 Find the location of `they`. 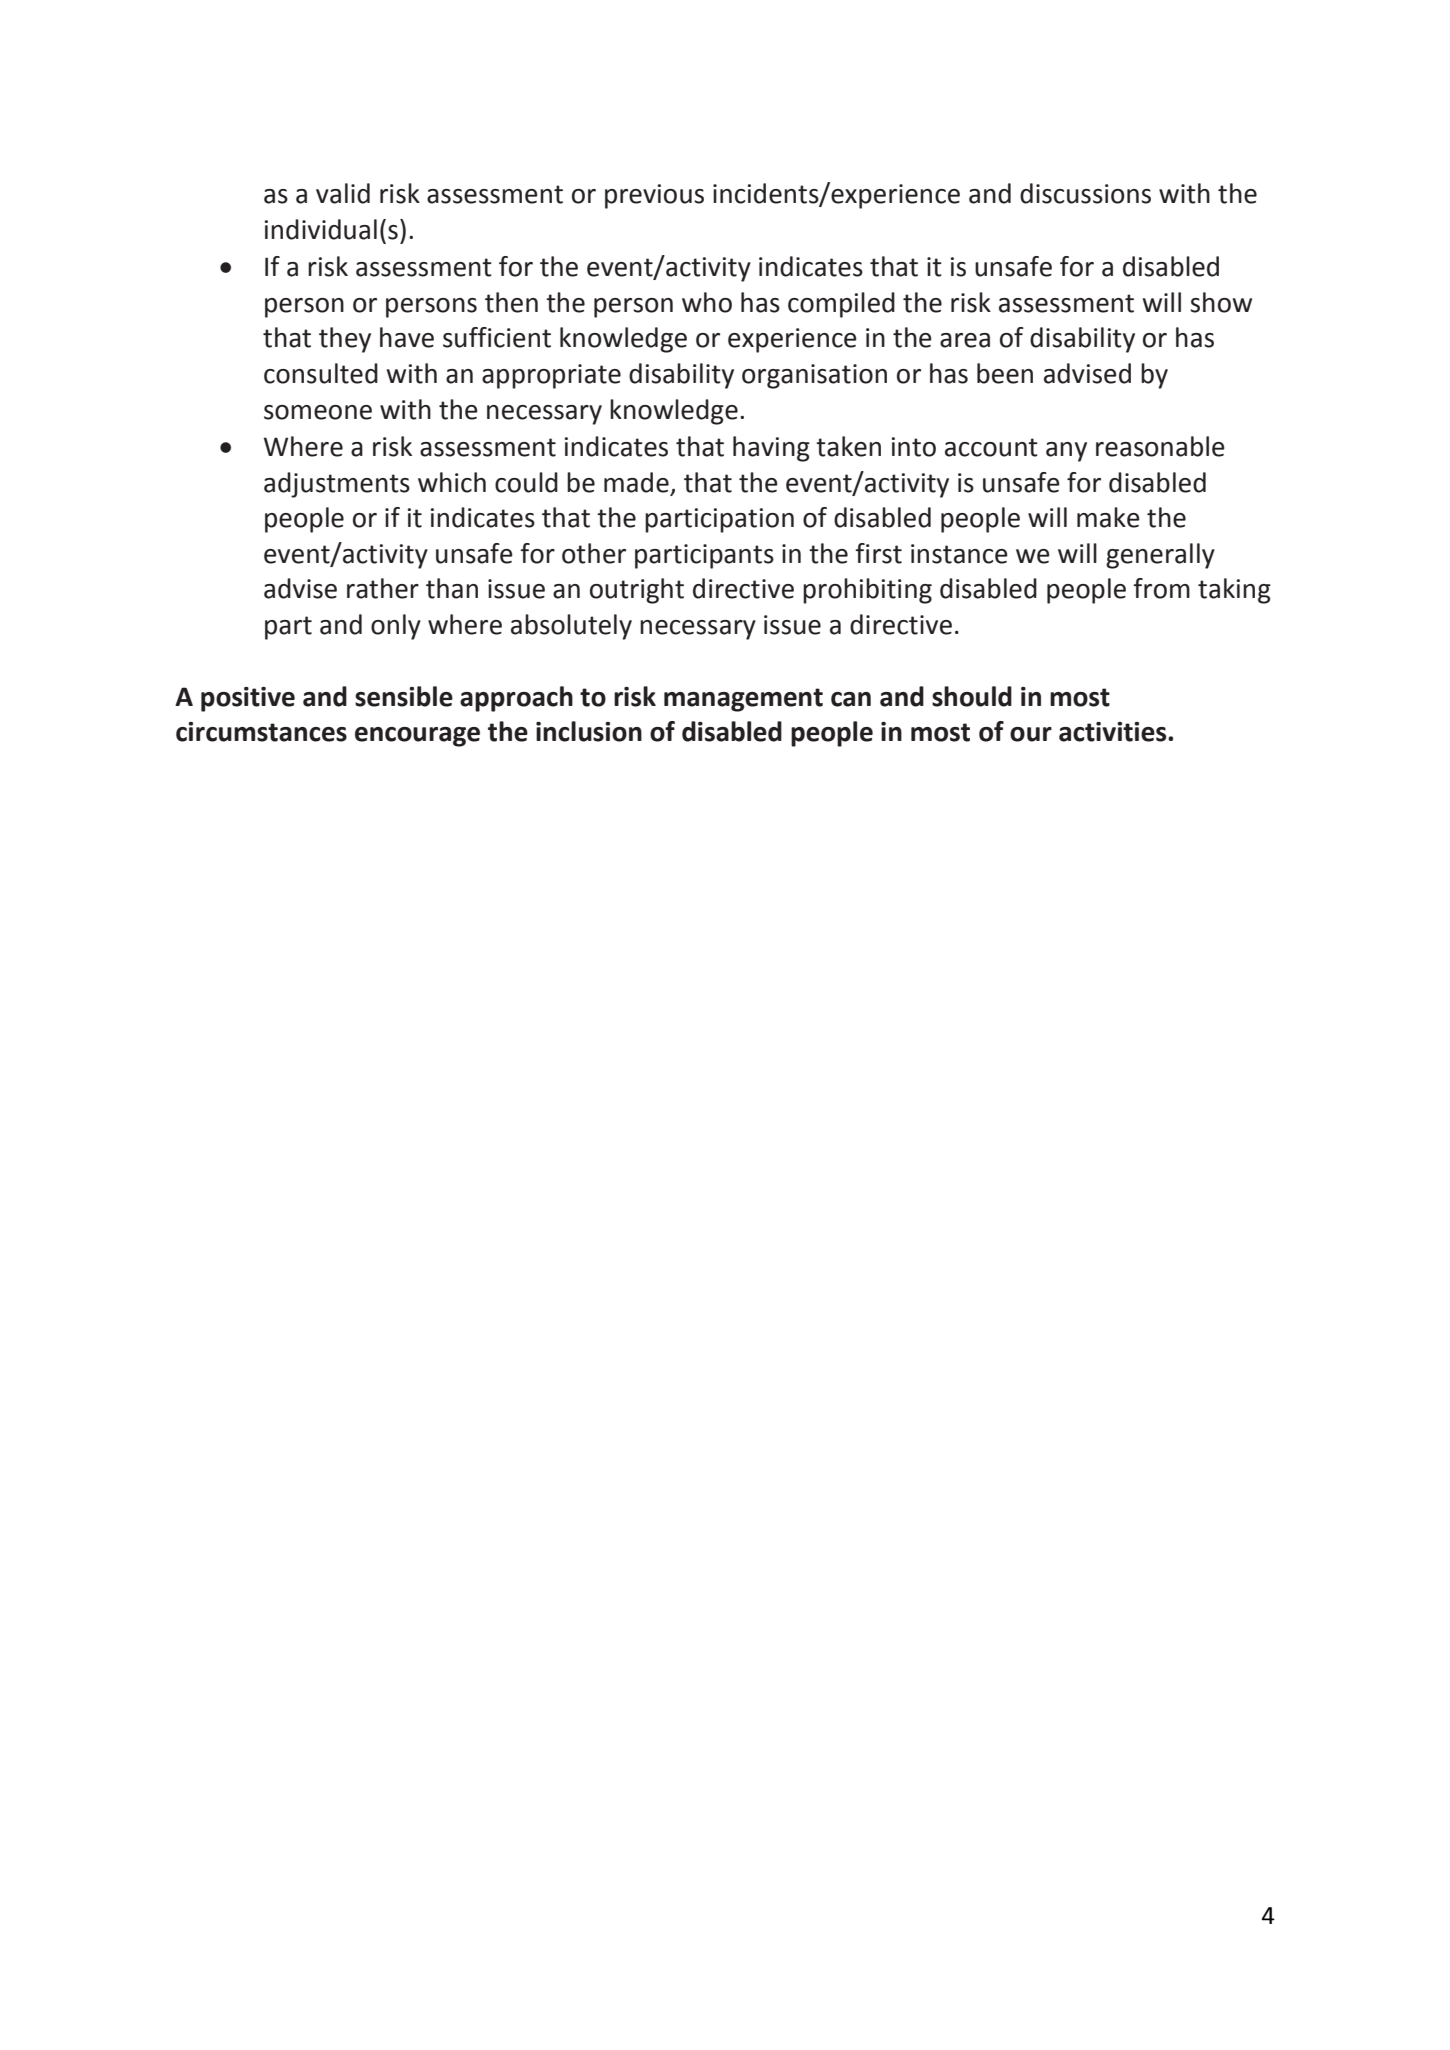

they is located at coordinates (345, 340).
